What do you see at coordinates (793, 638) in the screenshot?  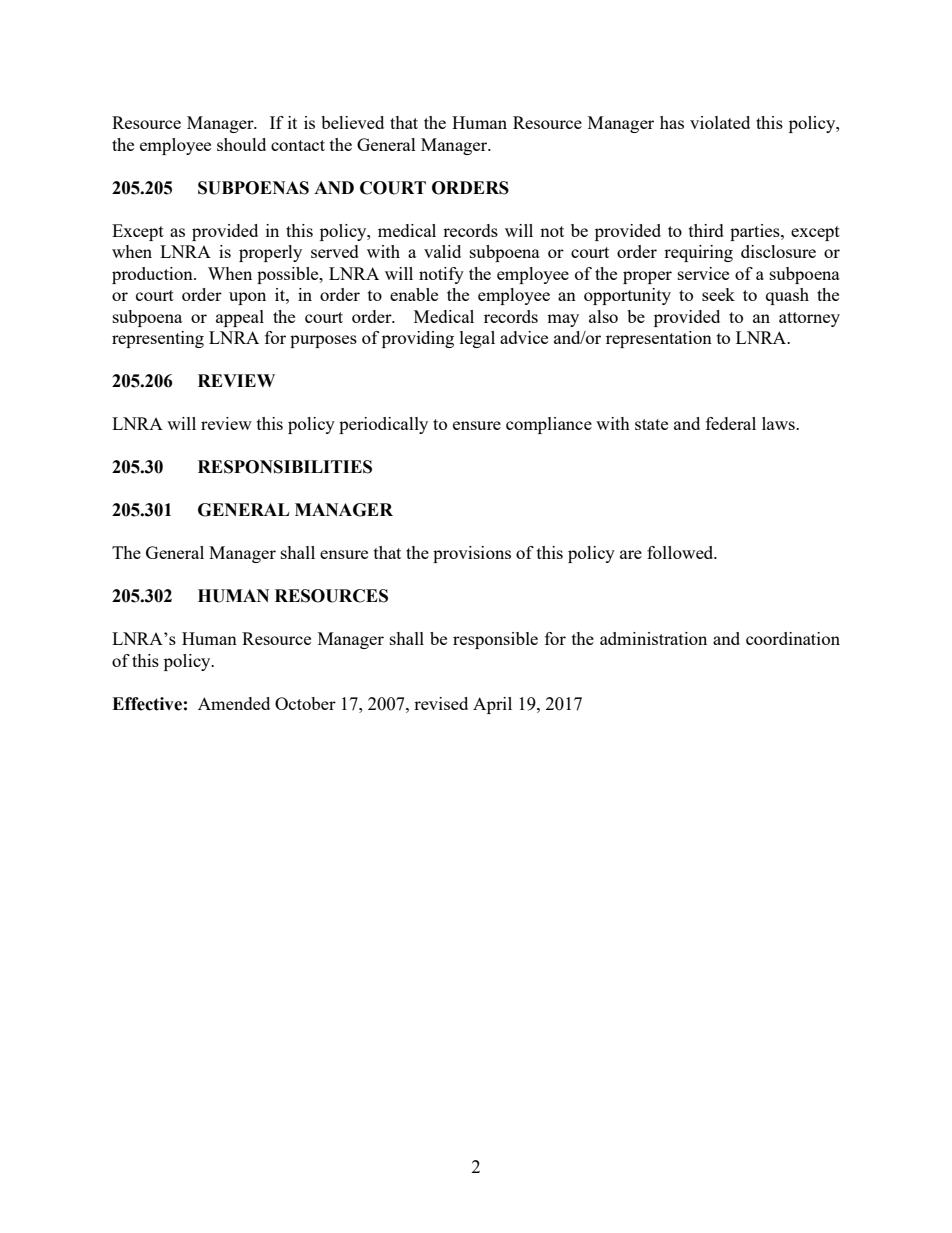 I see `coordination` at bounding box center [793, 638].
